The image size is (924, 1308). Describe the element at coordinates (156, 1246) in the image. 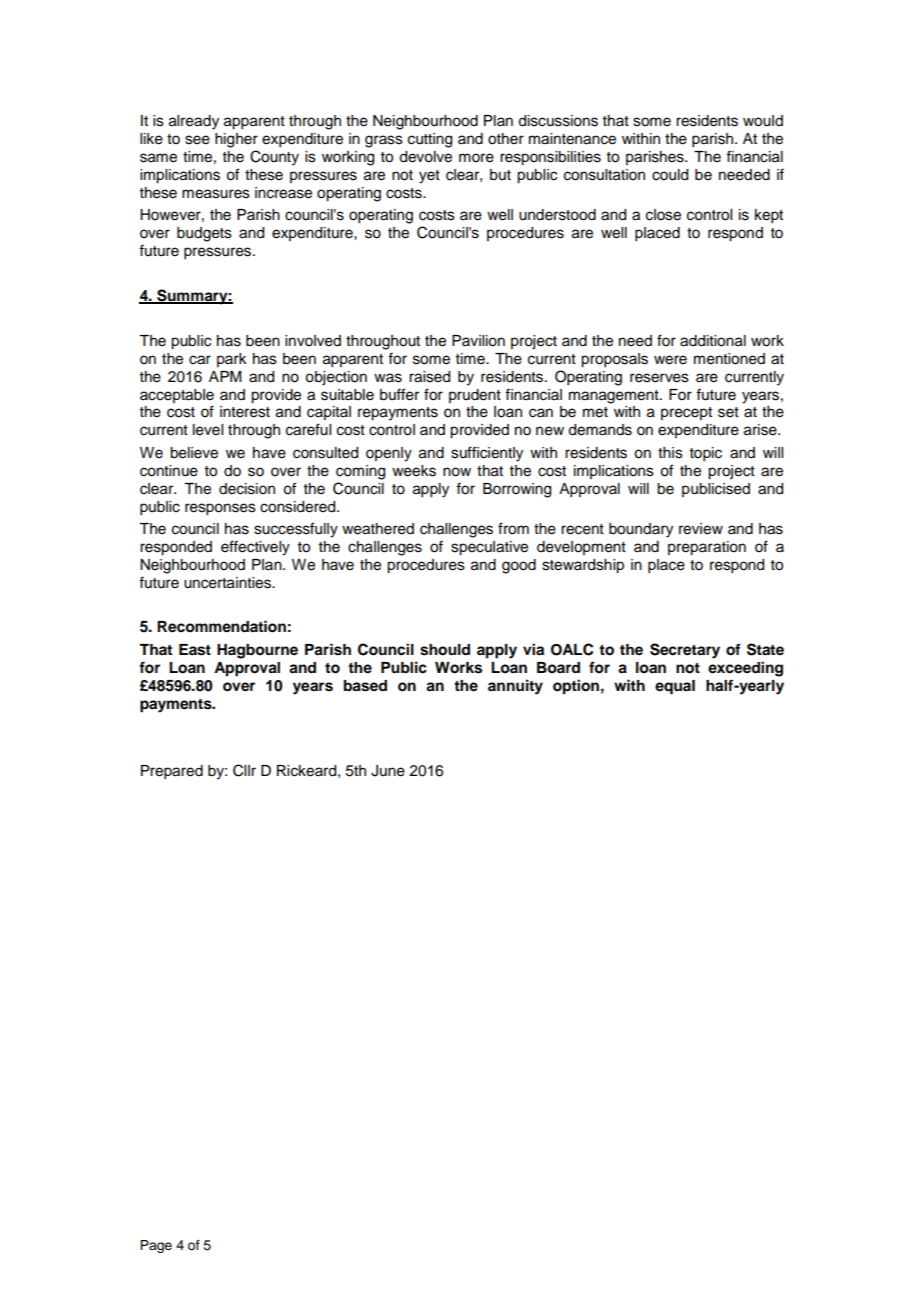

I see `Page` at that location.
